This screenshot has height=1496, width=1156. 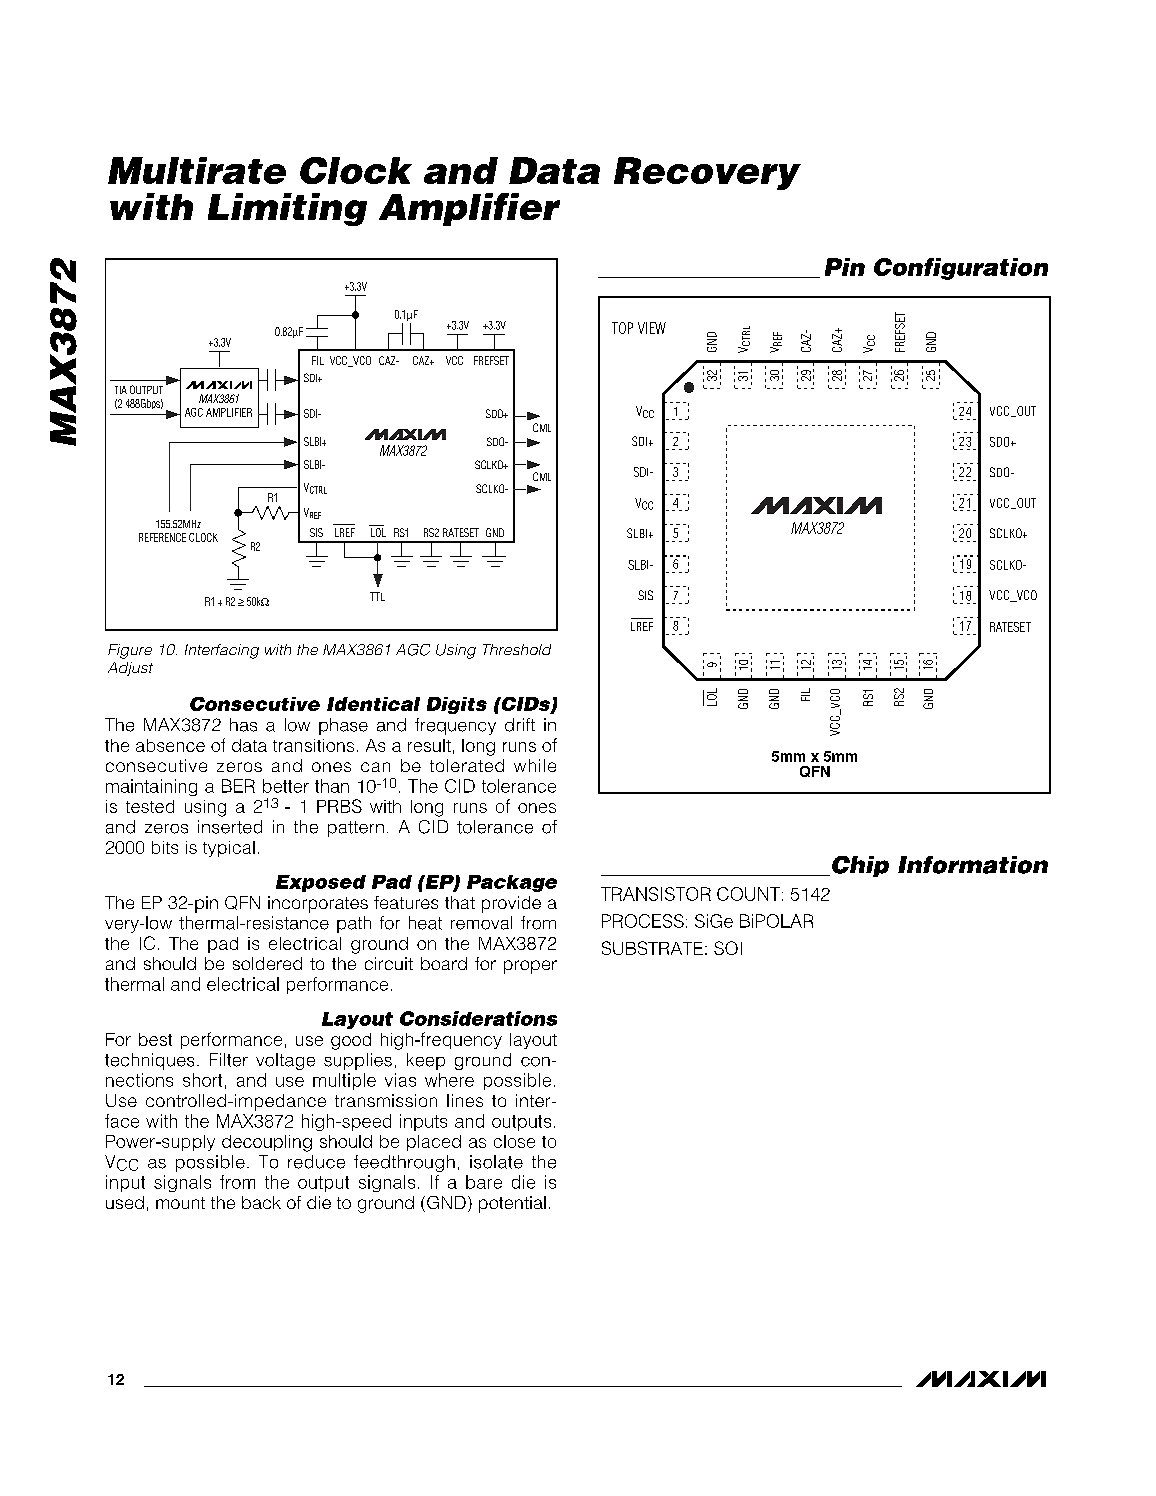 I want to click on while, so click(x=535, y=765).
